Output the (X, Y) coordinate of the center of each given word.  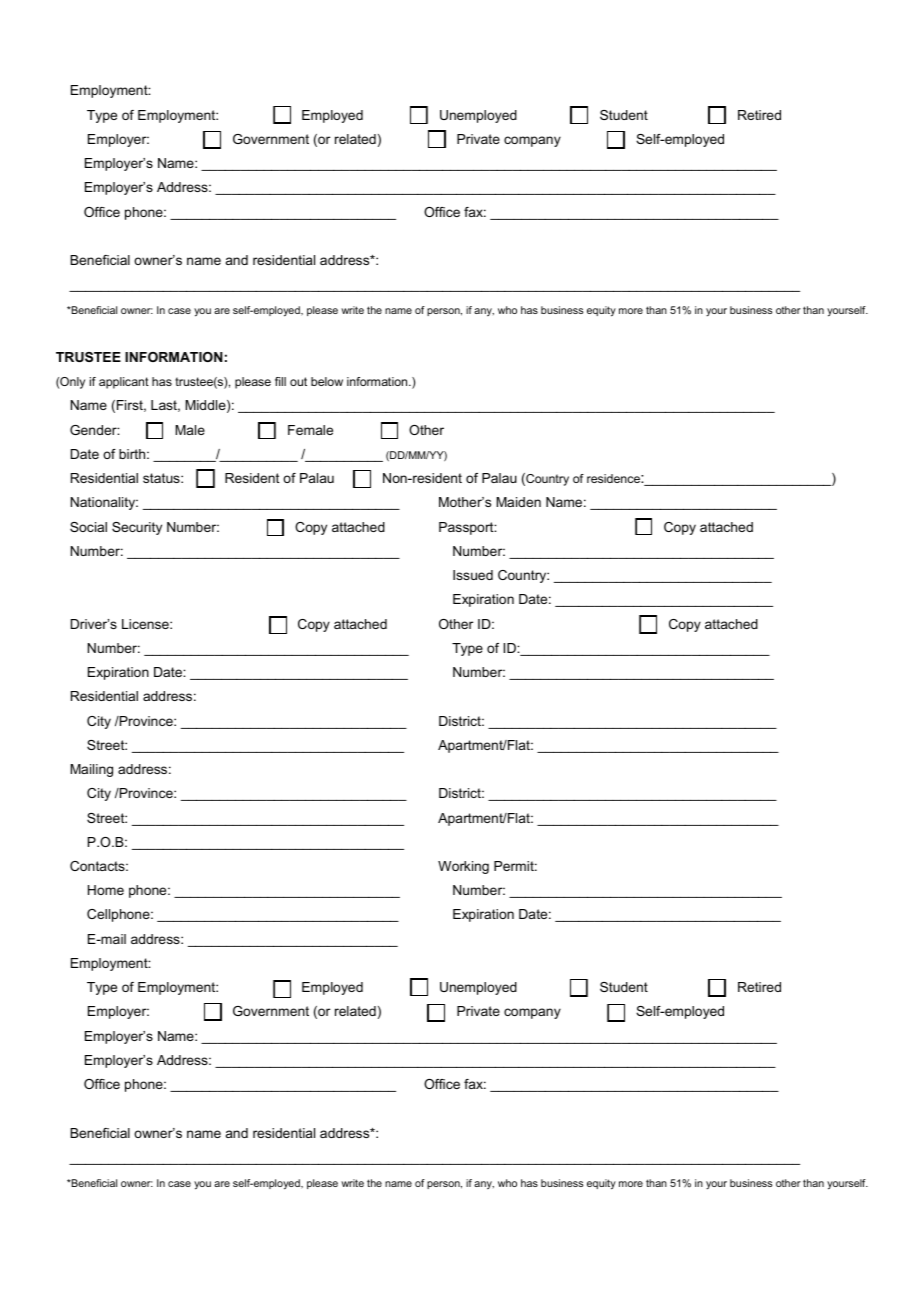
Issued (473, 575)
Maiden (518, 502)
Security (137, 528)
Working (463, 867)
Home (106, 890)
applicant (124, 383)
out (298, 381)
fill (280, 381)
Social (88, 527)
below (327, 381)
